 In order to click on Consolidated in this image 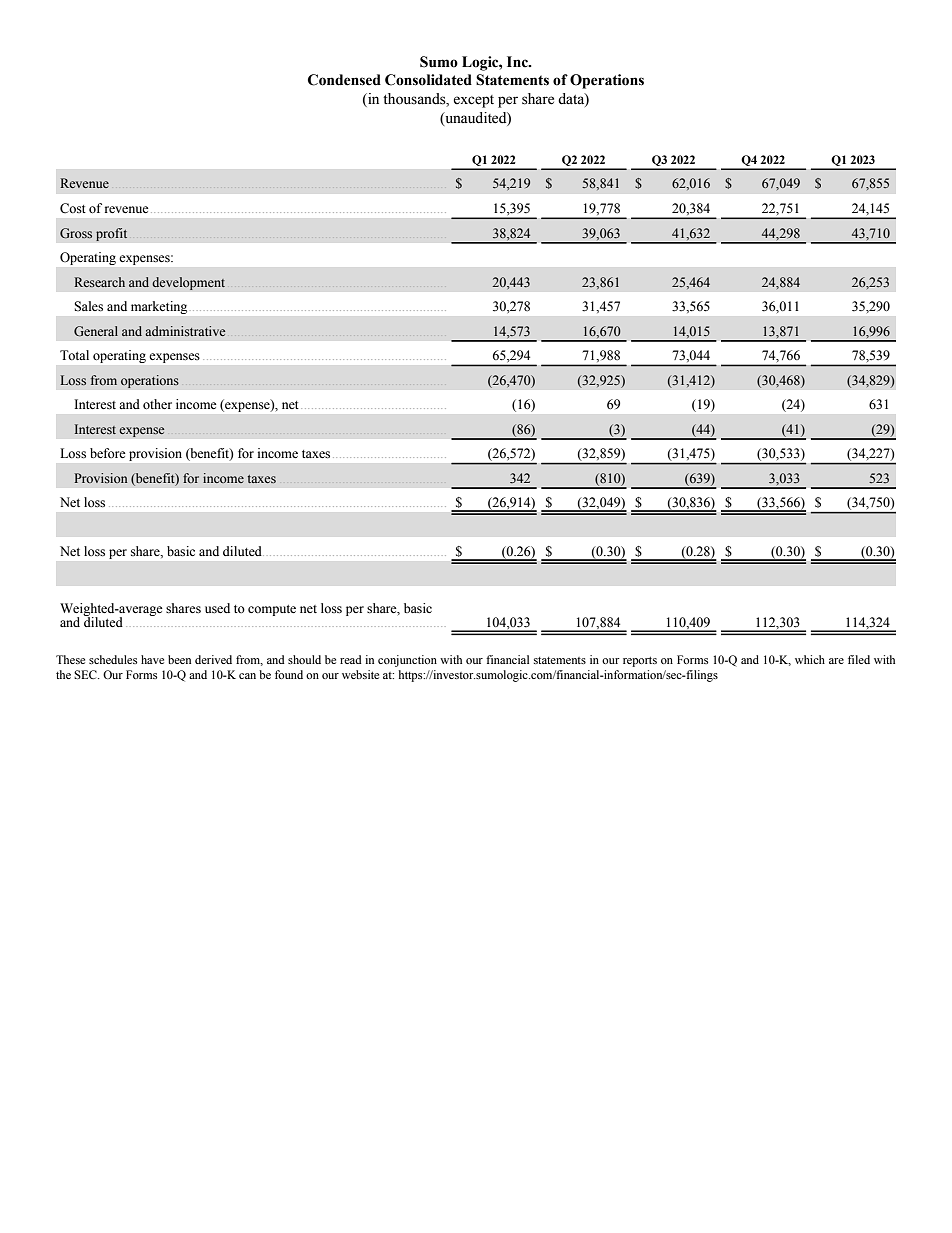, I will do `click(428, 80)`.
